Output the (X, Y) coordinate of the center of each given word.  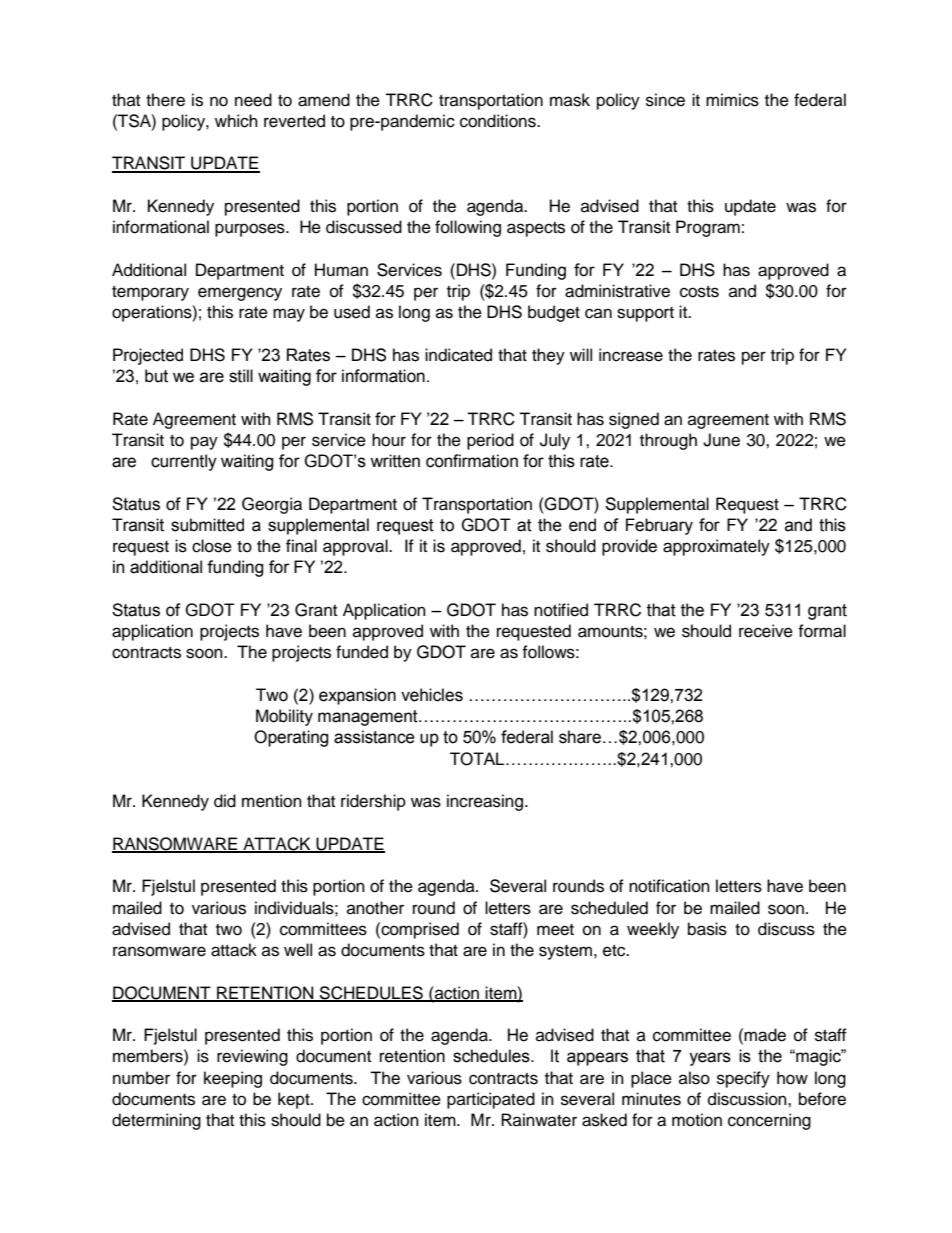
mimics (732, 100)
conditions (499, 121)
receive (766, 631)
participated (491, 1100)
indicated (458, 355)
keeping (233, 1079)
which (236, 121)
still (241, 376)
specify (743, 1079)
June (721, 440)
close (212, 546)
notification (669, 886)
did (225, 801)
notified (561, 610)
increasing (485, 802)
